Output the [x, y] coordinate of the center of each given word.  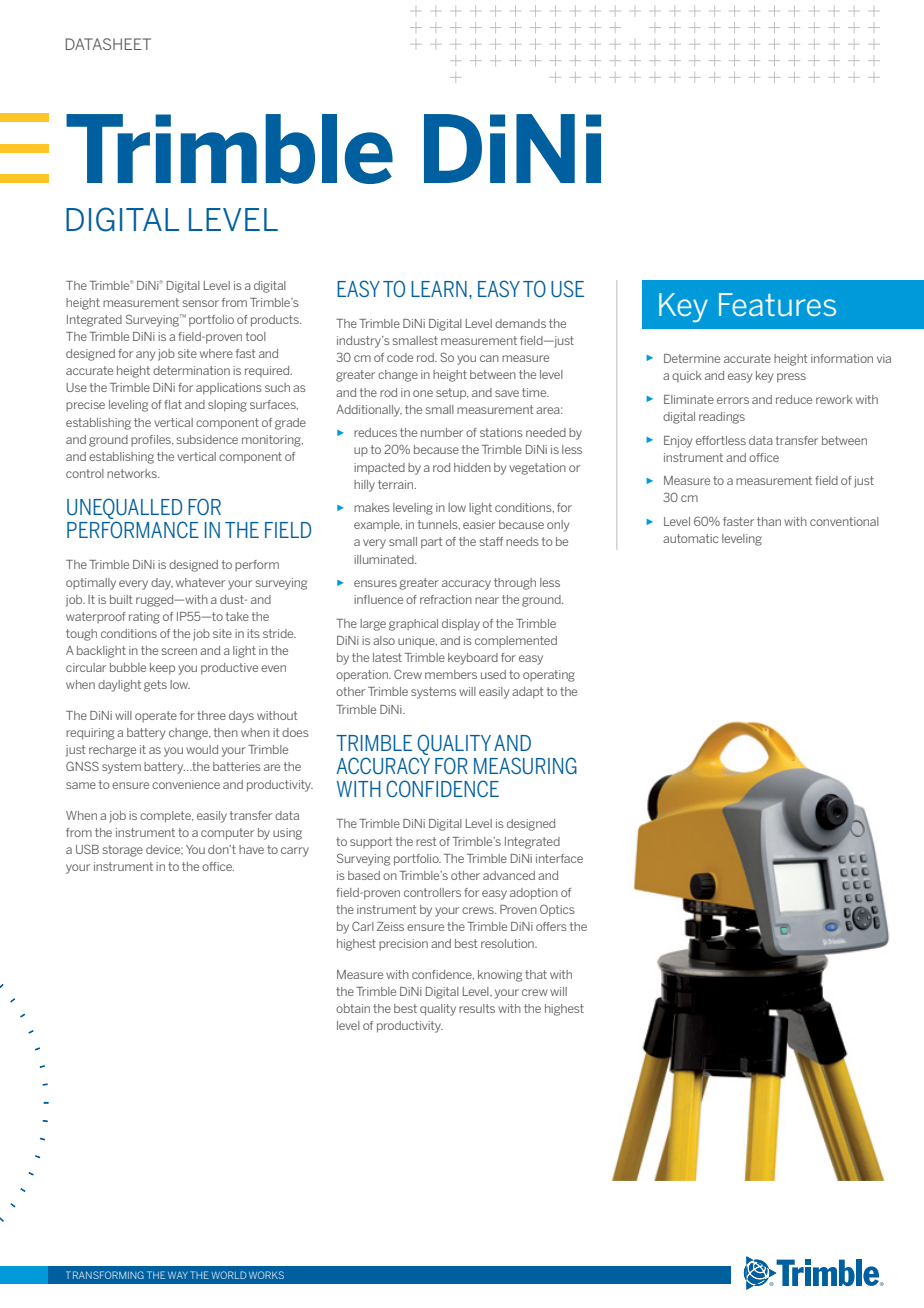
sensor [201, 303]
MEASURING [525, 766]
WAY [178, 1275]
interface [559, 858]
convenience [186, 784]
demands [520, 323]
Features [777, 304]
